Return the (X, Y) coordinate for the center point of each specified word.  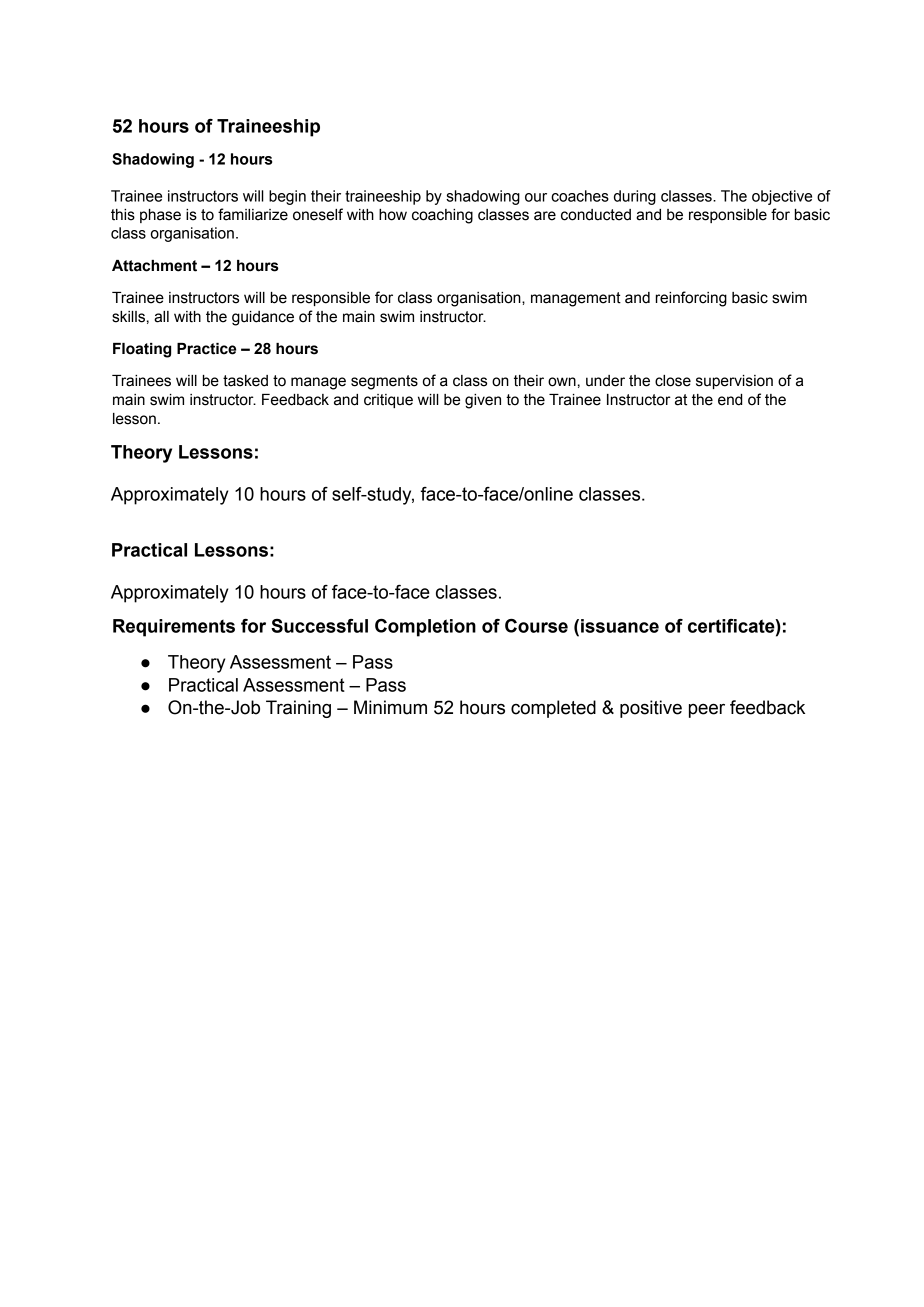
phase (160, 216)
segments (384, 382)
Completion (425, 628)
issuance (620, 626)
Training (298, 709)
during (635, 197)
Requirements (174, 628)
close (673, 381)
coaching (442, 216)
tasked (245, 381)
